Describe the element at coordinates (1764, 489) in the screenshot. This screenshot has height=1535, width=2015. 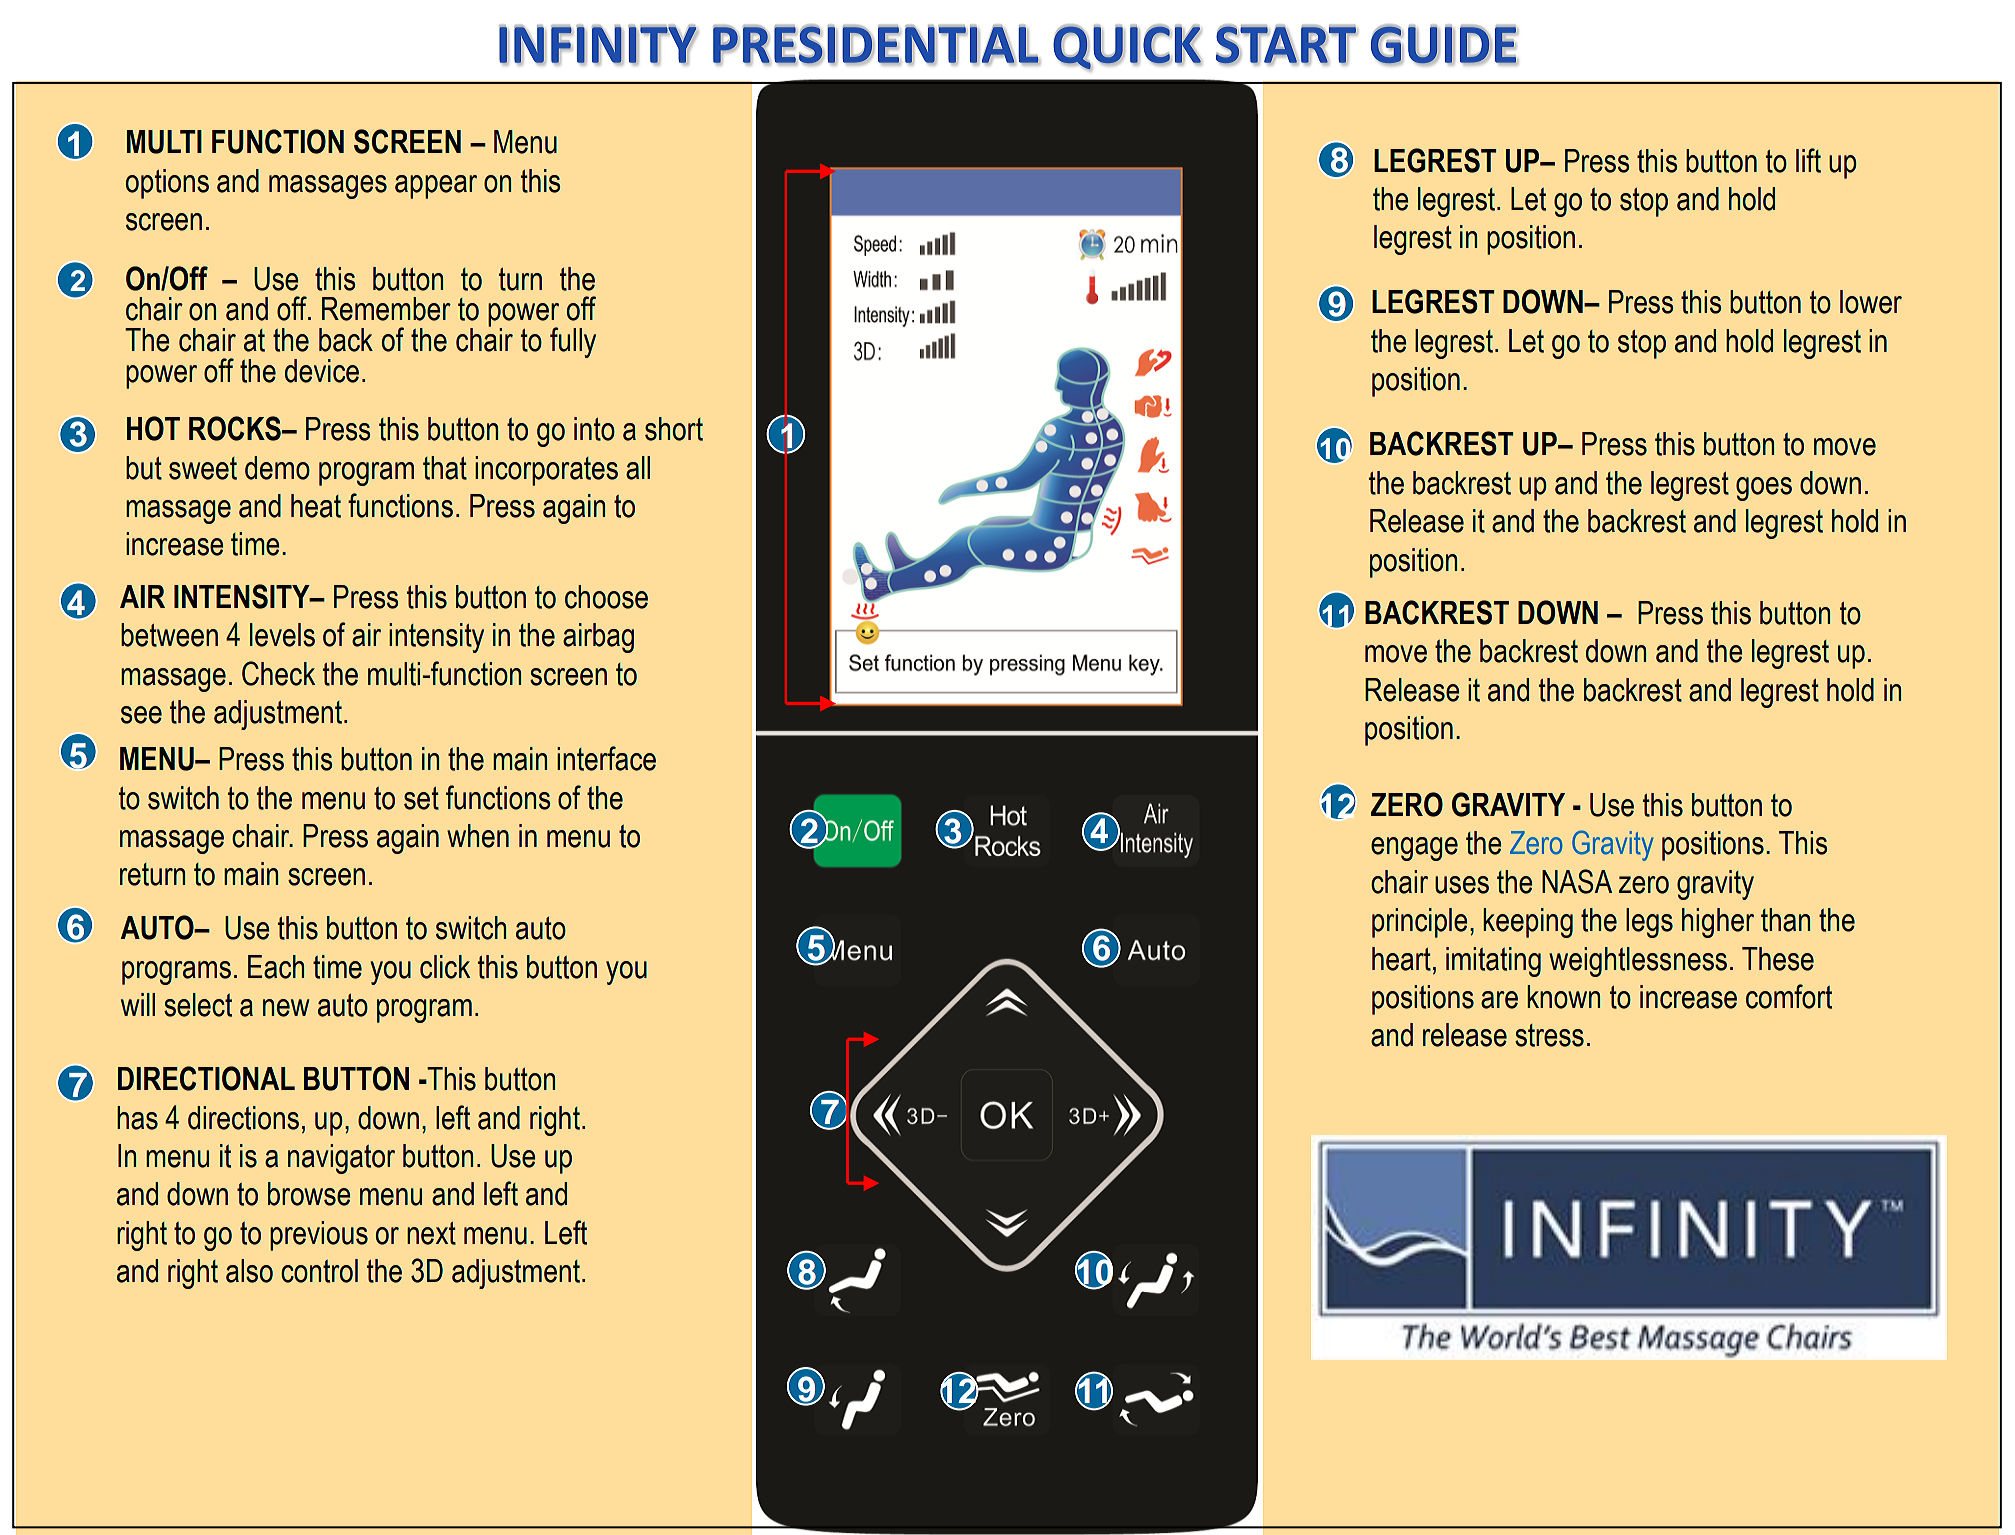
I see `goes` at that location.
